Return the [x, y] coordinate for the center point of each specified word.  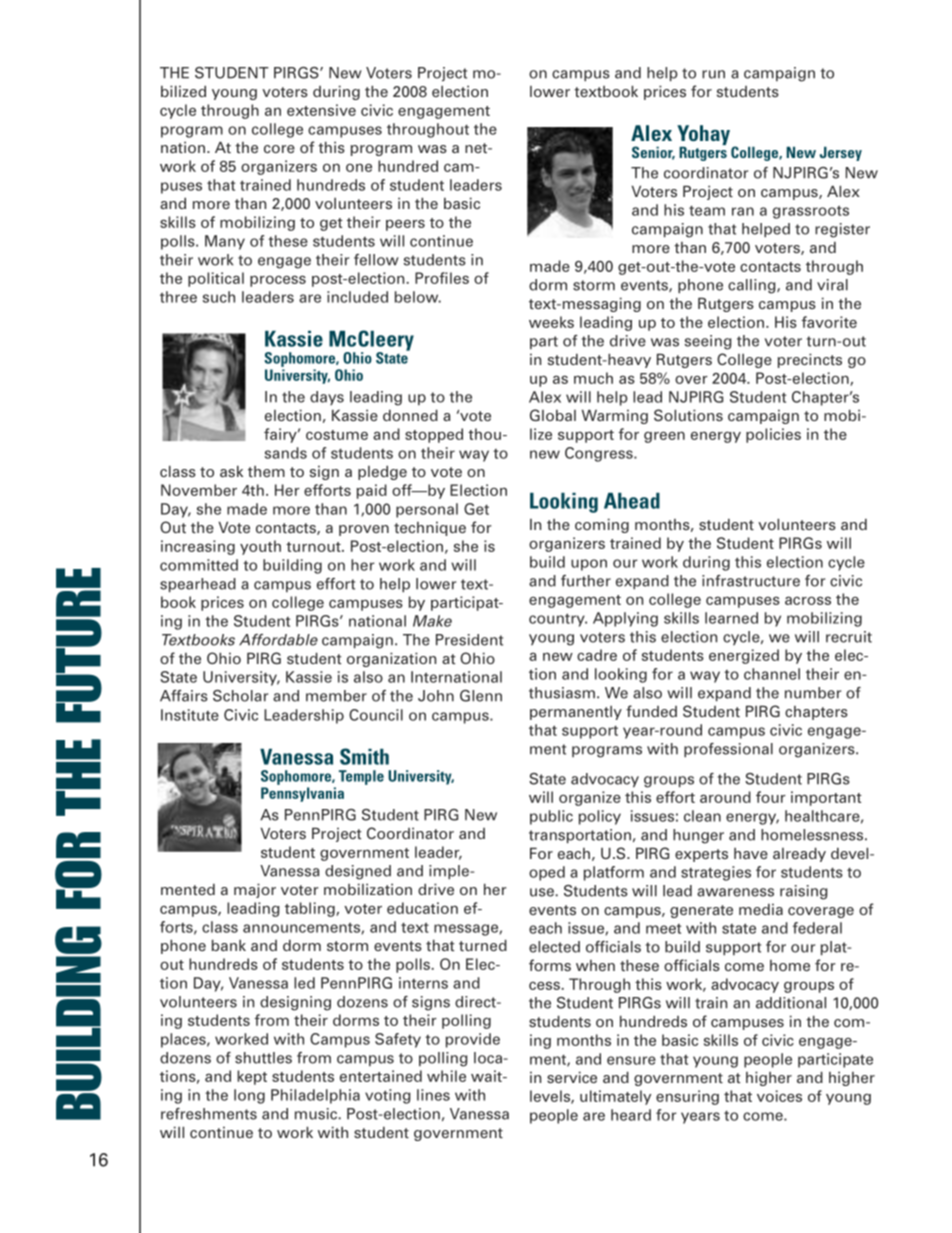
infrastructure [751, 581]
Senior [653, 153]
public [551, 817]
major [255, 890]
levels [551, 1097]
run [713, 74]
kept [252, 1077]
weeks [551, 322]
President [469, 640]
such [219, 297]
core [279, 149]
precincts [810, 360]
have [751, 853]
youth [260, 547]
